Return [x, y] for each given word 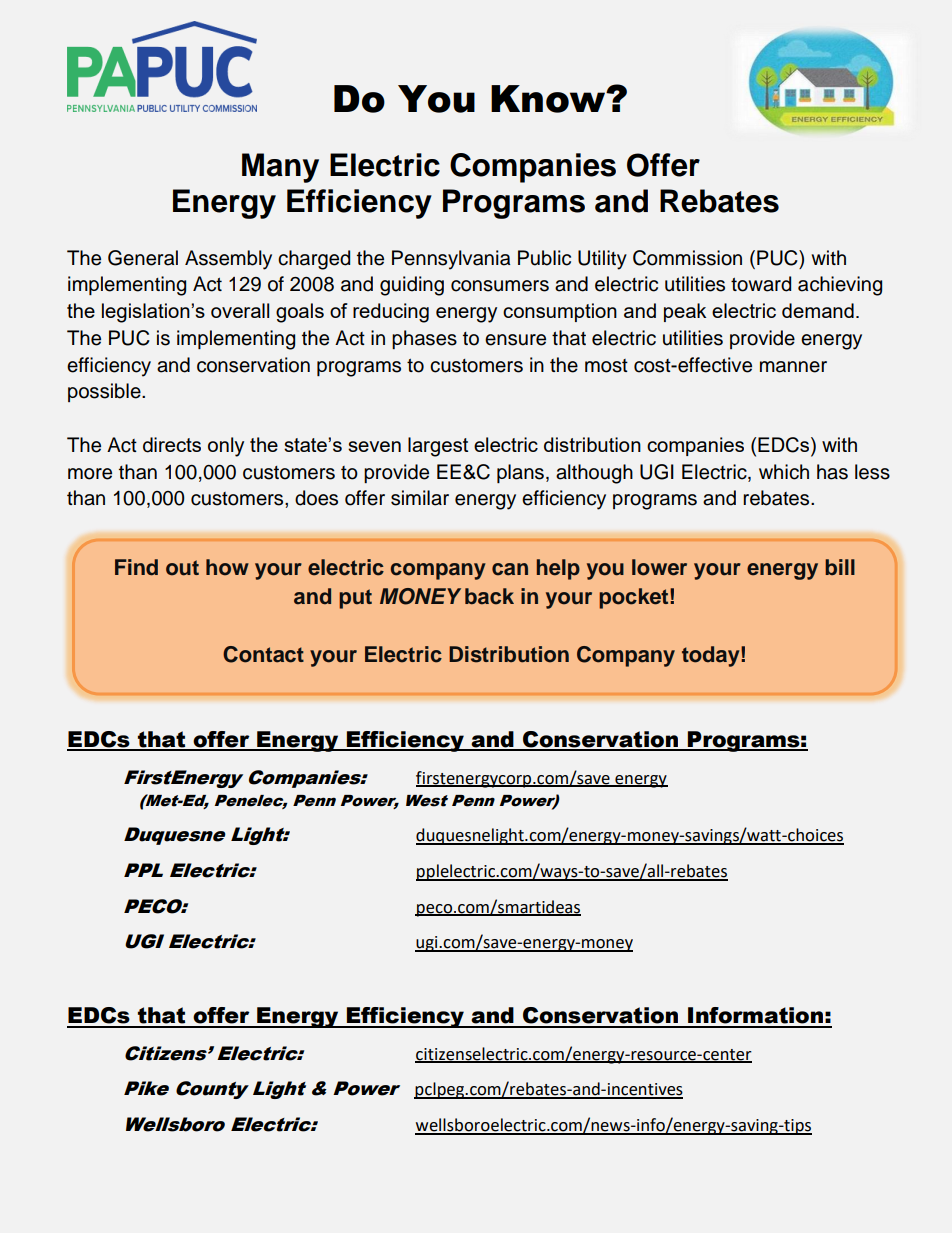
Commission [687, 258]
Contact [263, 654]
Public [544, 258]
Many [280, 168]
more [90, 474]
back [489, 596]
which [784, 472]
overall [240, 310]
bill [840, 567]
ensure [515, 340]
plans [520, 473]
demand [818, 310]
